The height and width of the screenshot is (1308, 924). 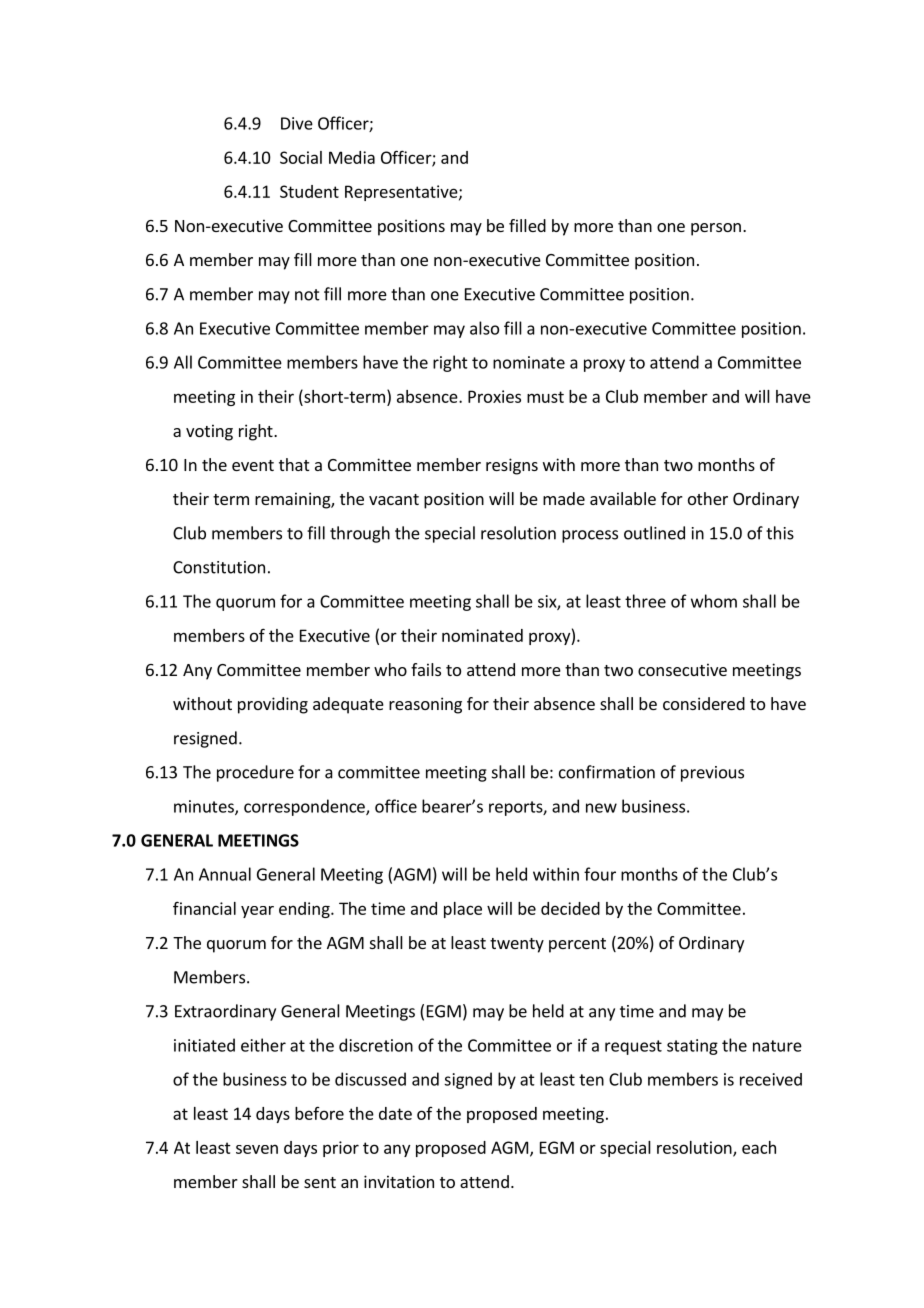 I want to click on providing, so click(x=273, y=705).
